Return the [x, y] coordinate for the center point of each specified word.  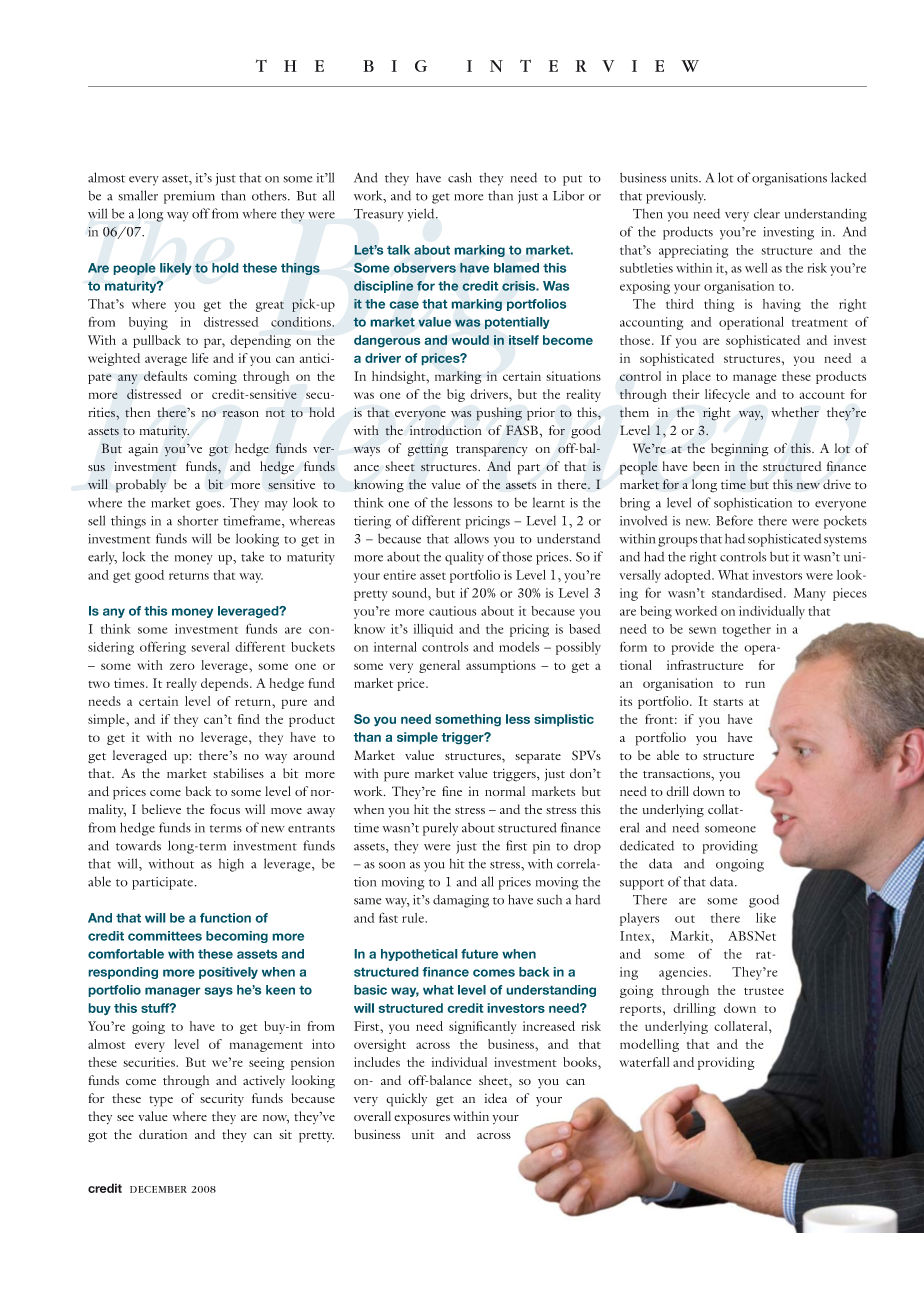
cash [460, 177]
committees [165, 936]
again [143, 450]
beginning [740, 450]
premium [189, 197]
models [519, 647]
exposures [422, 1120]
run [755, 684]
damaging [461, 901]
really [181, 684]
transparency [492, 451]
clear [767, 213]
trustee [764, 991]
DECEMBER [158, 1189]
